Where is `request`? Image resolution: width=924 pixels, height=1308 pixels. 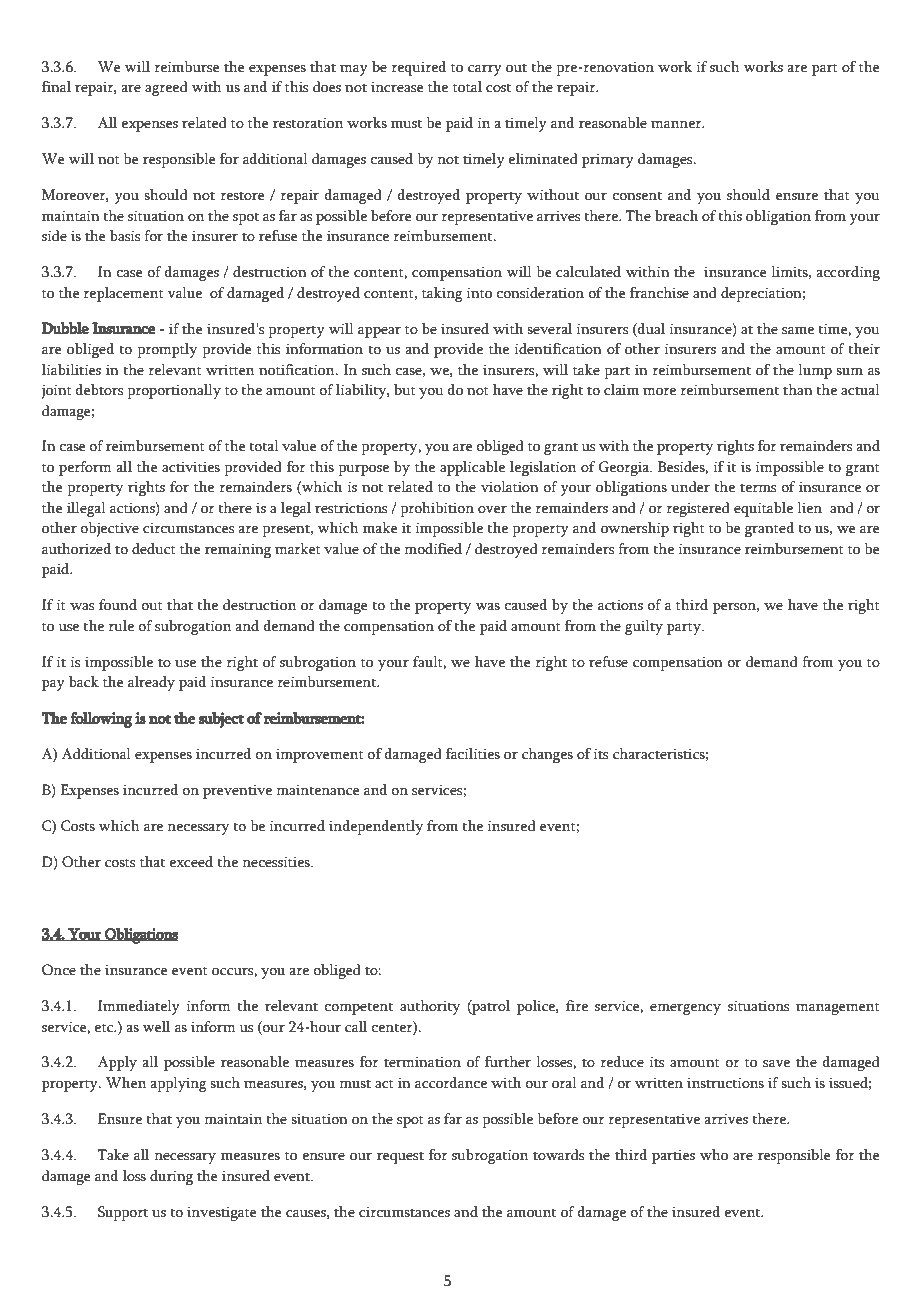
request is located at coordinates (400, 1158).
